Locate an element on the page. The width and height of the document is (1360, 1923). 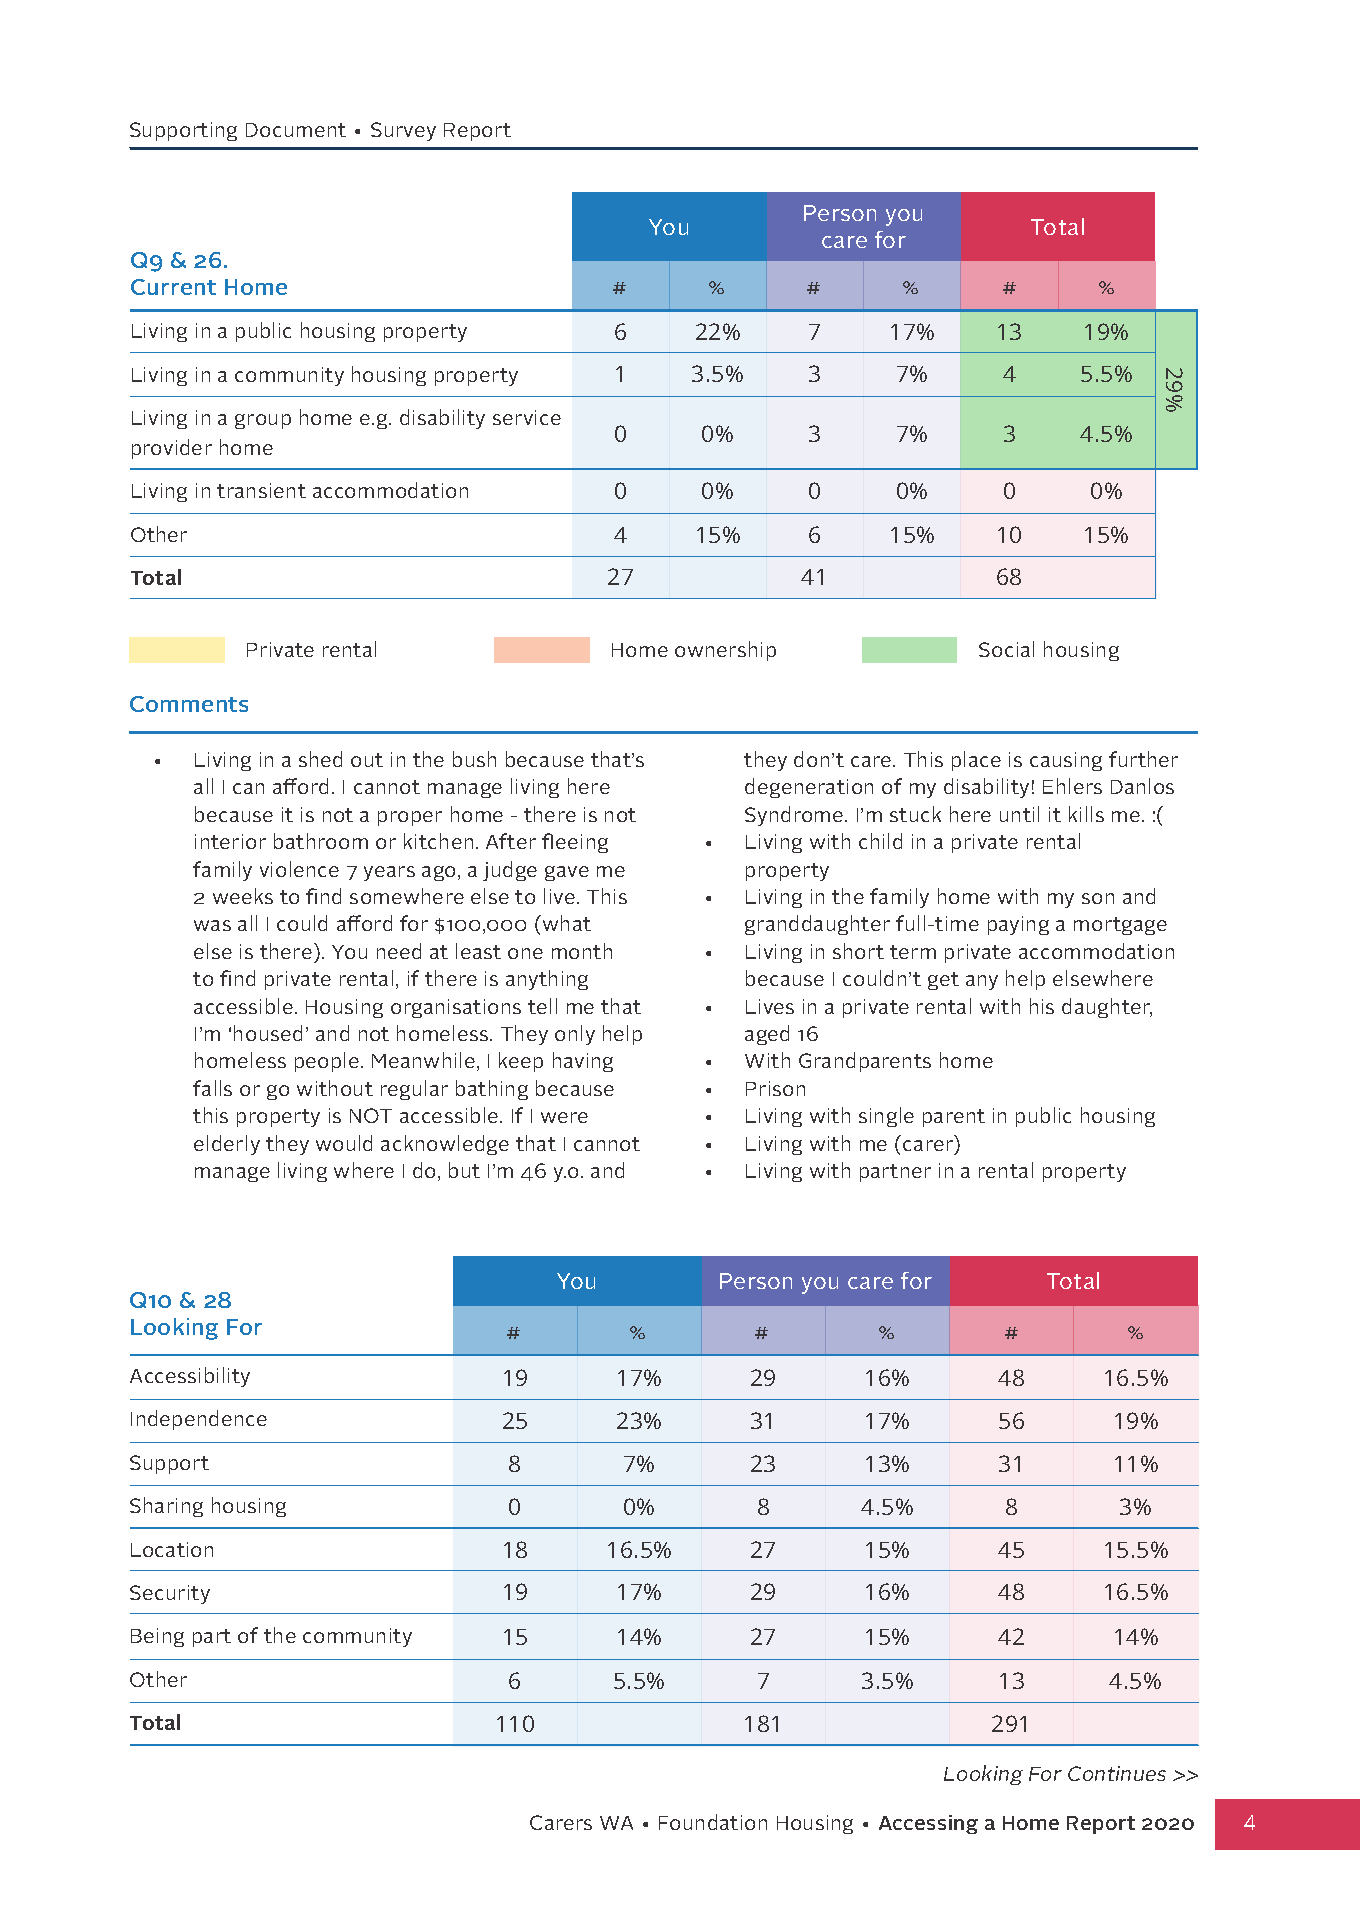
housed is located at coordinates (268, 1033).
